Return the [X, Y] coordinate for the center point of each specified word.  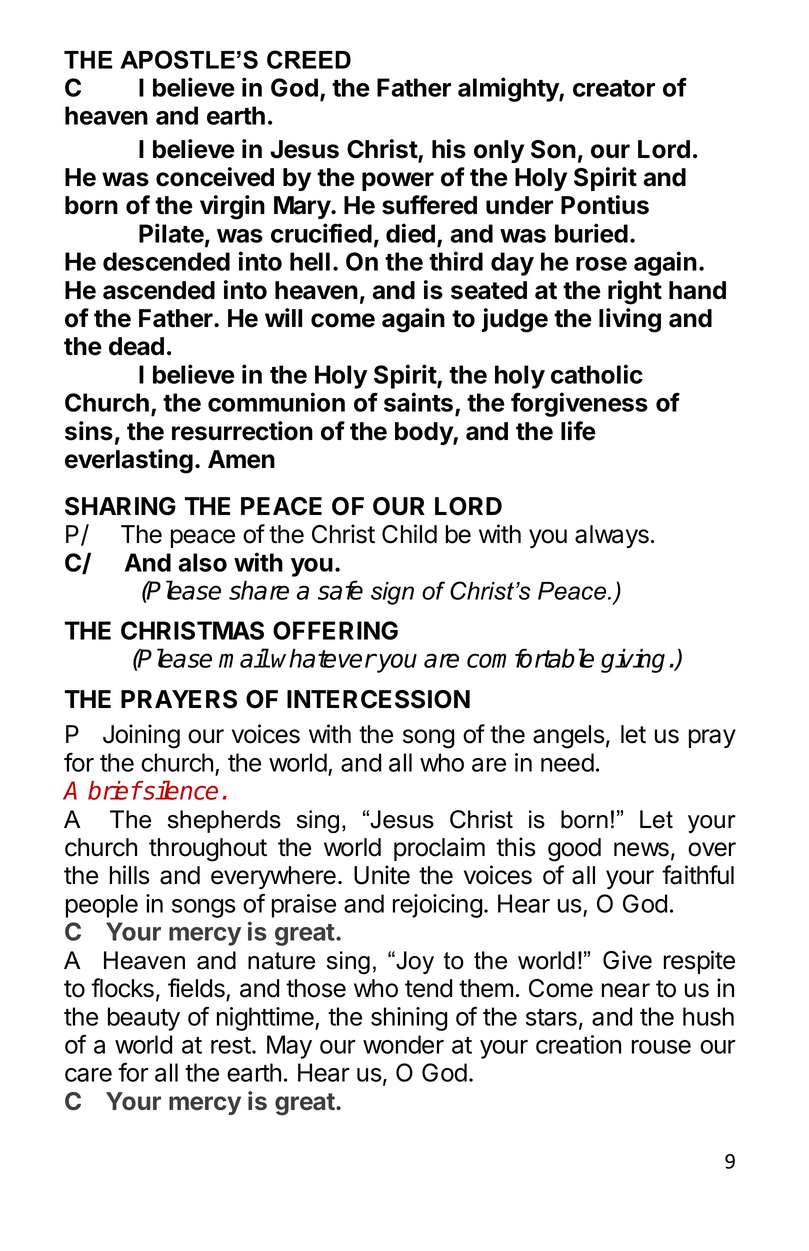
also [202, 562]
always [612, 536]
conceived [215, 177]
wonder [403, 1044]
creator [614, 88]
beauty [144, 1019]
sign [392, 593]
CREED [309, 59]
